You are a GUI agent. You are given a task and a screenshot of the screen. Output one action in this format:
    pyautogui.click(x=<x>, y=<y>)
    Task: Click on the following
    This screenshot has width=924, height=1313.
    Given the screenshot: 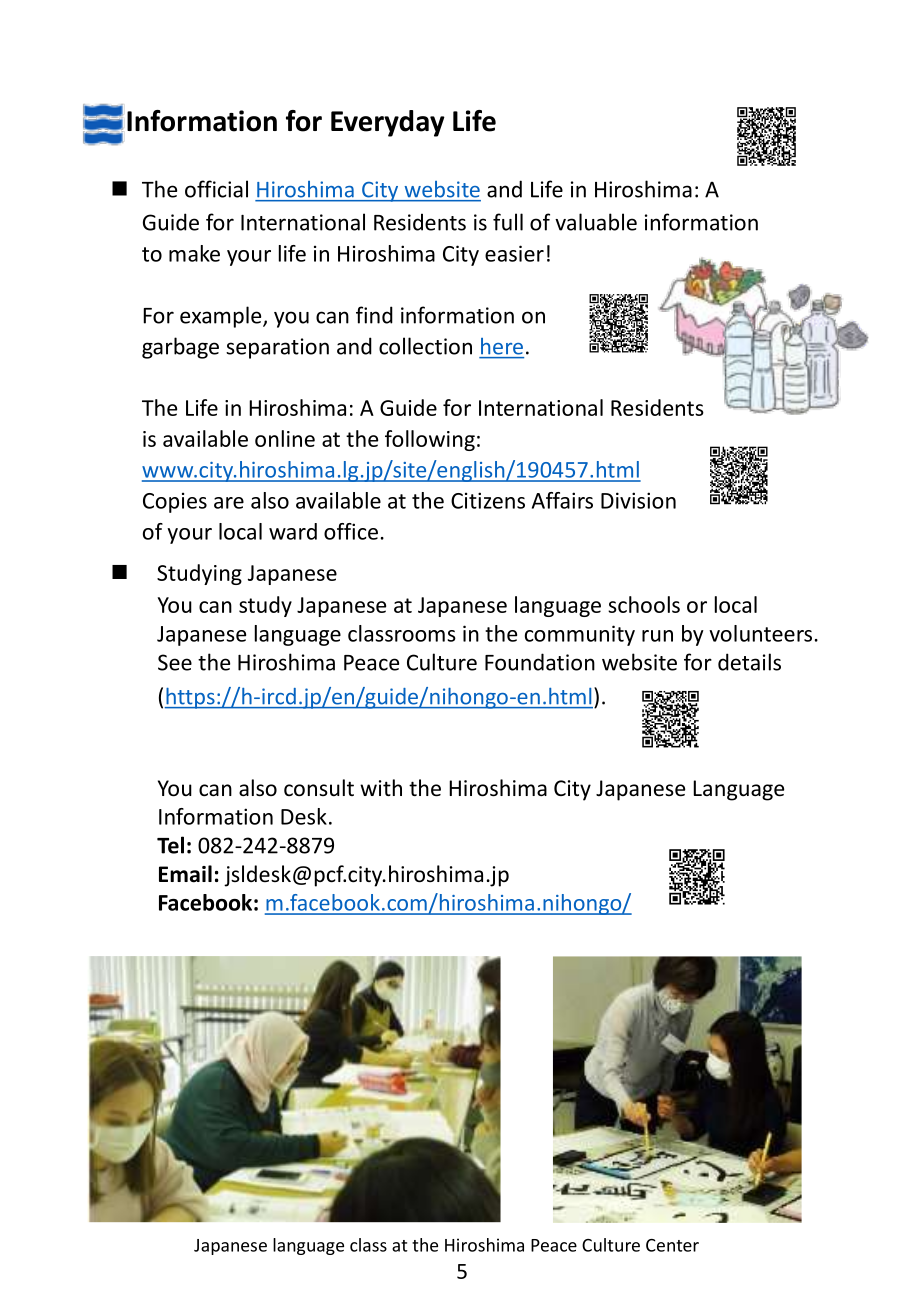 What is the action you would take?
    pyautogui.click(x=430, y=440)
